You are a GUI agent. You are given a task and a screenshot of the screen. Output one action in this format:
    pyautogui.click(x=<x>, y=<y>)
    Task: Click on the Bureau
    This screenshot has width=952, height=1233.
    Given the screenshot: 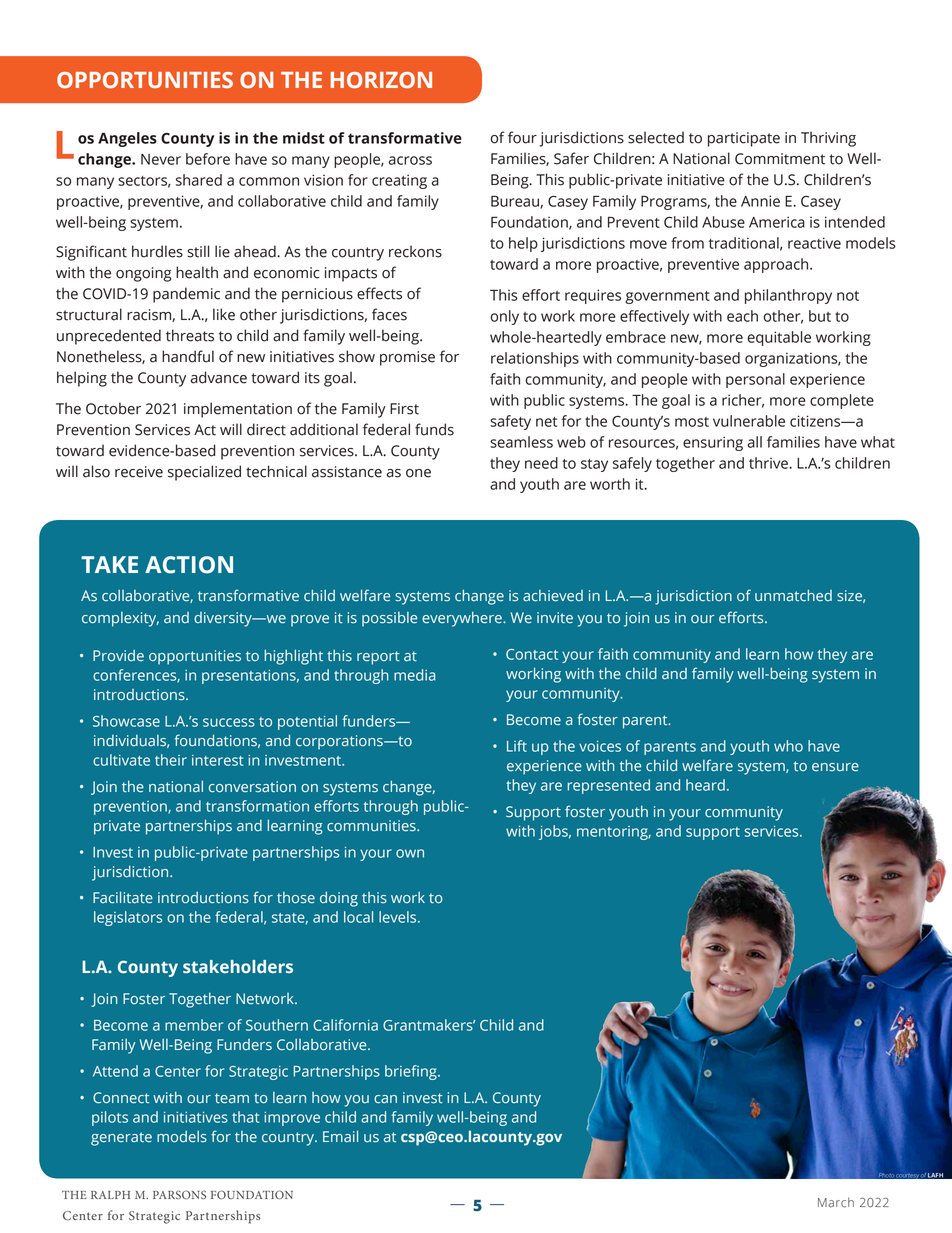 What is the action you would take?
    pyautogui.click(x=516, y=202)
